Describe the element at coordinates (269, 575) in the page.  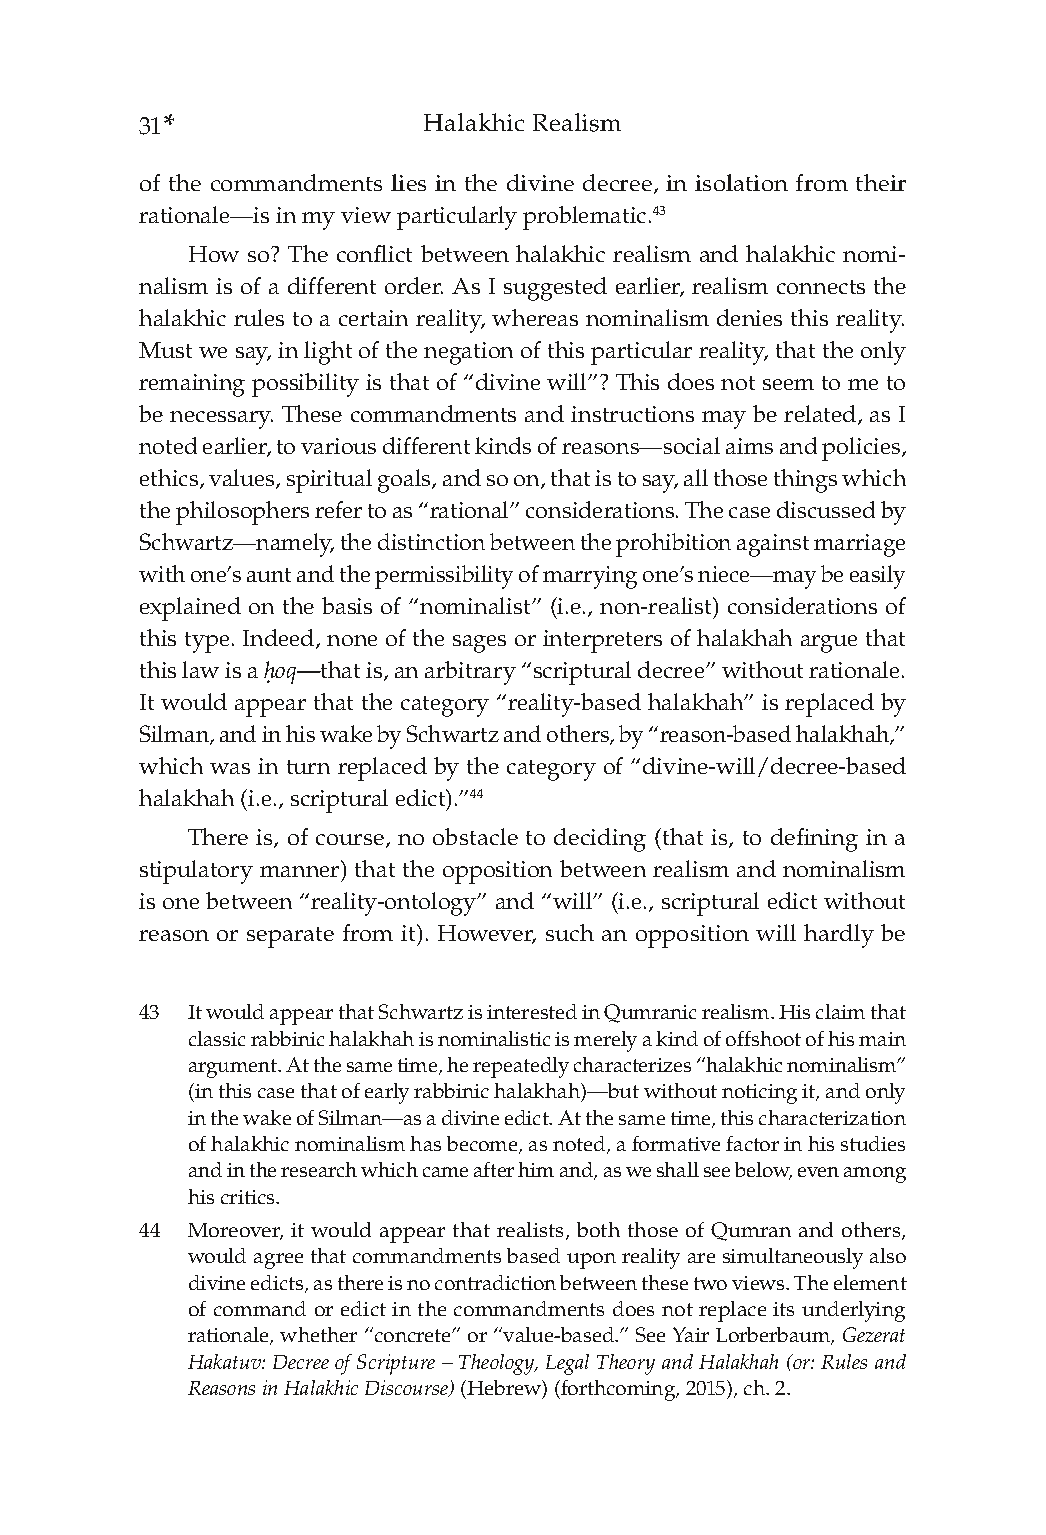
I see `aunt` at that location.
